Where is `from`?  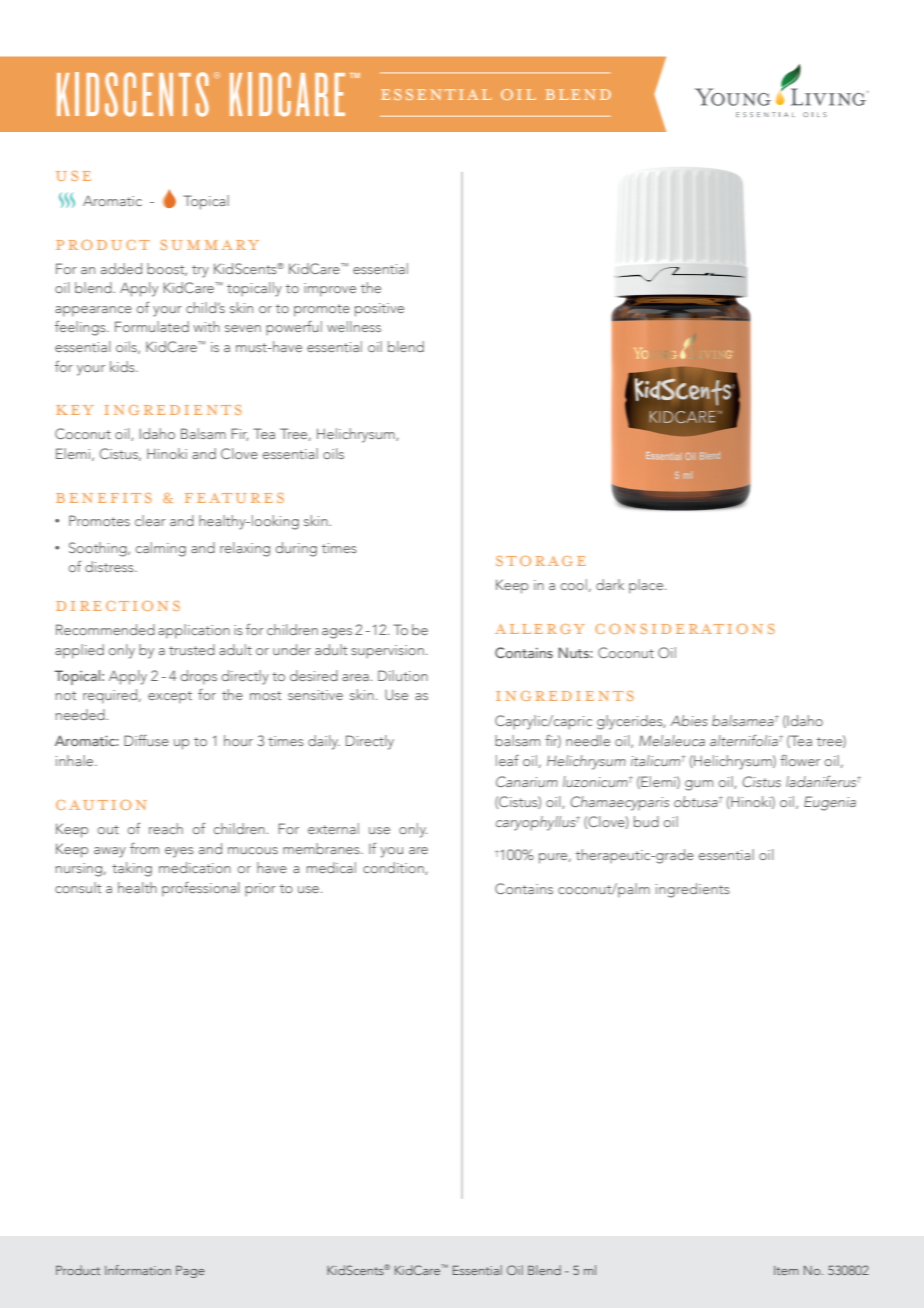
from is located at coordinates (144, 848).
